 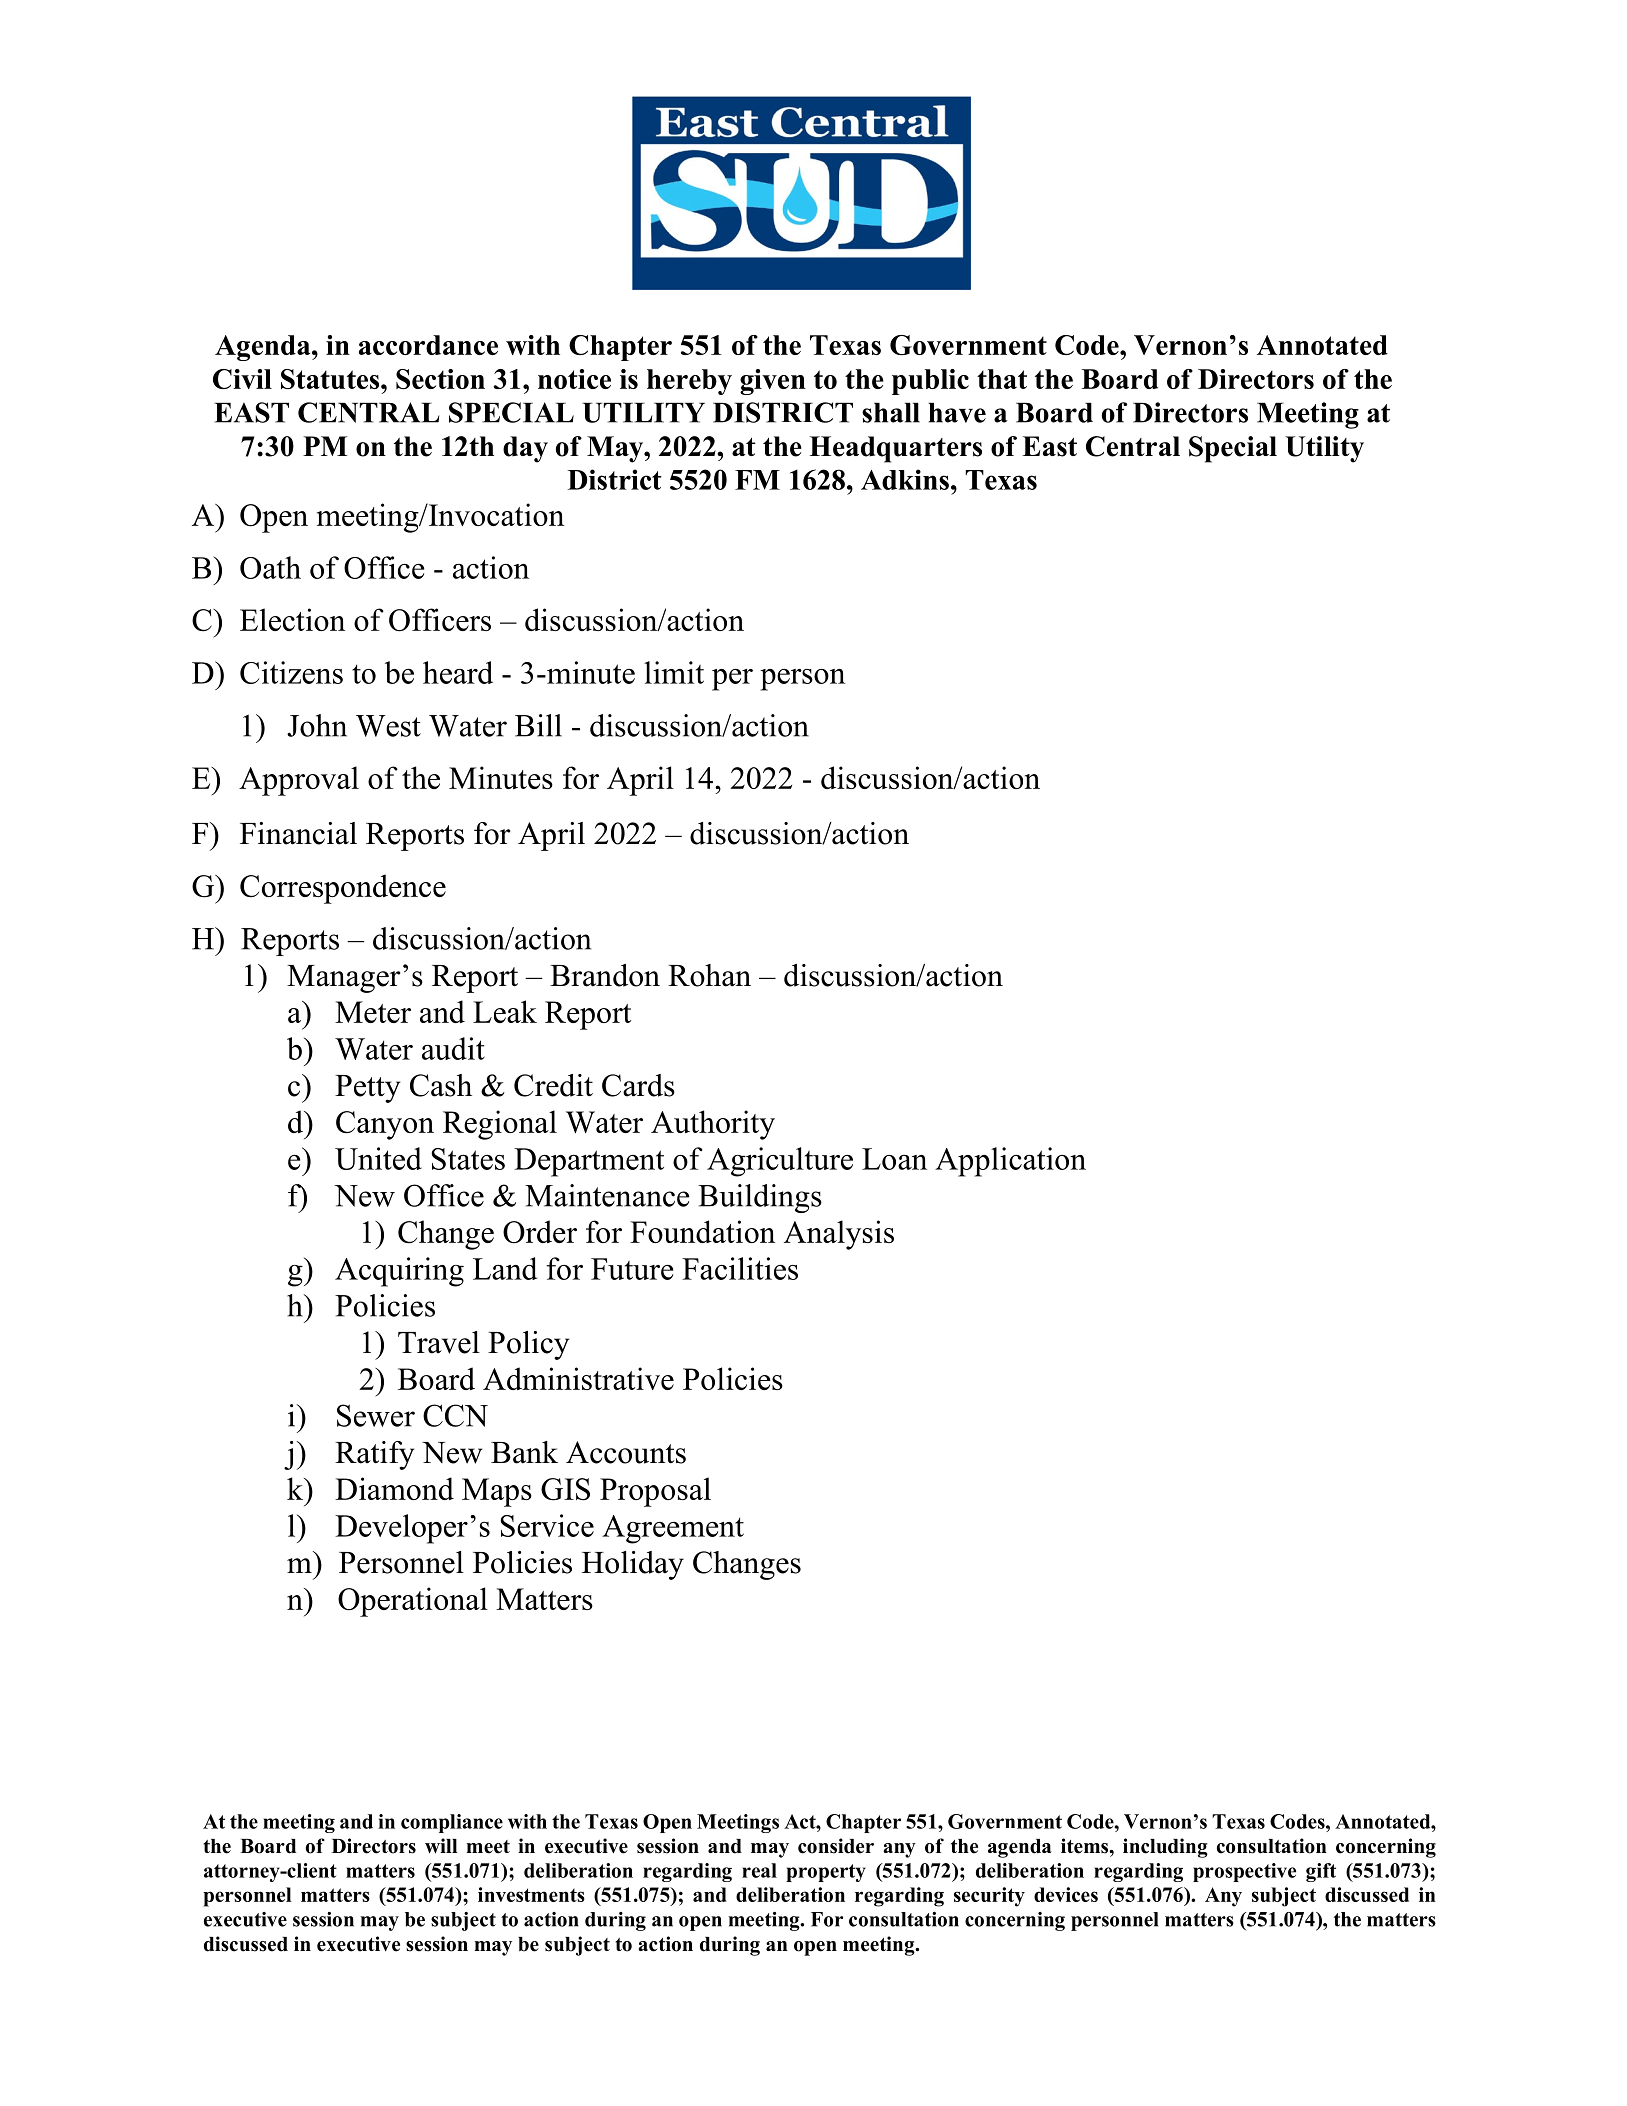 What do you see at coordinates (773, 382) in the screenshot?
I see `given` at bounding box center [773, 382].
